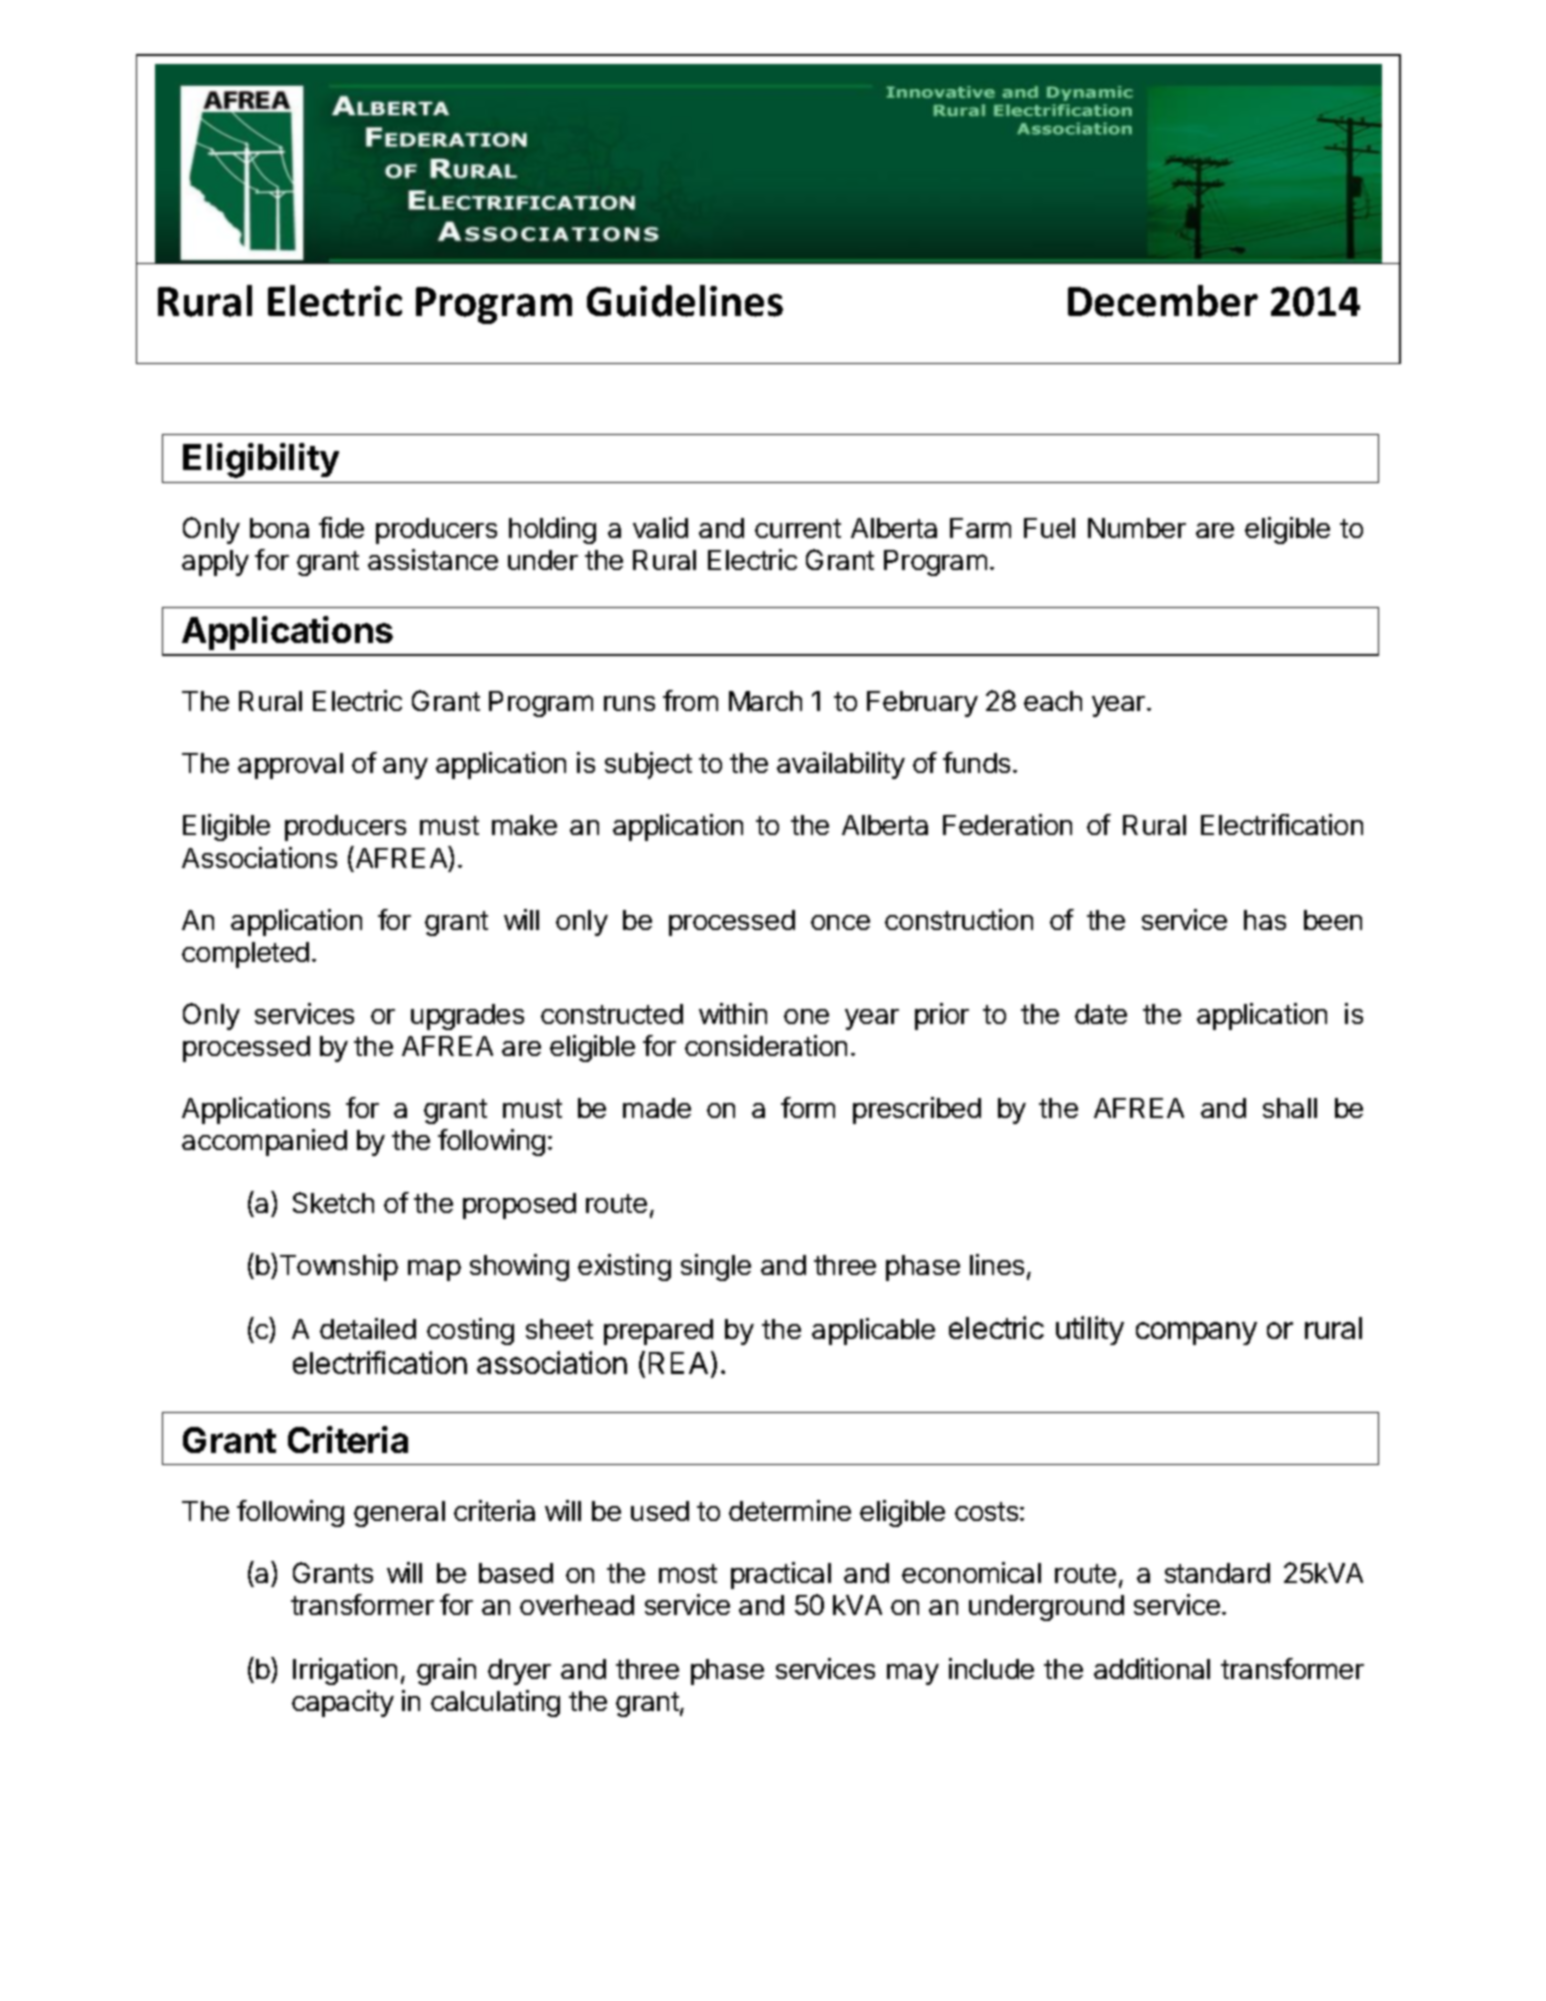 The width and height of the image is (1546, 2001). I want to click on company, so click(1196, 1333).
